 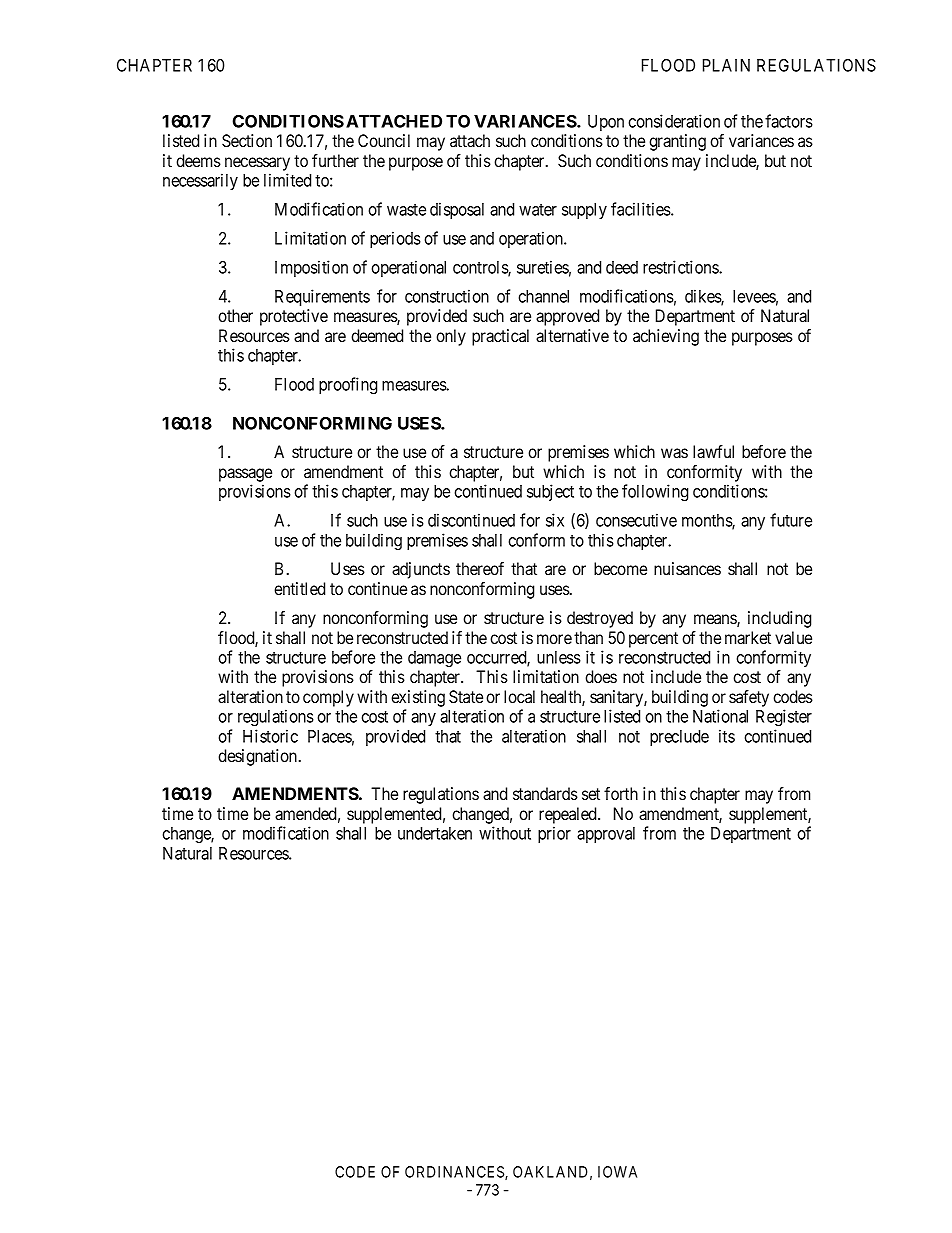 I want to click on Section, so click(x=247, y=141).
